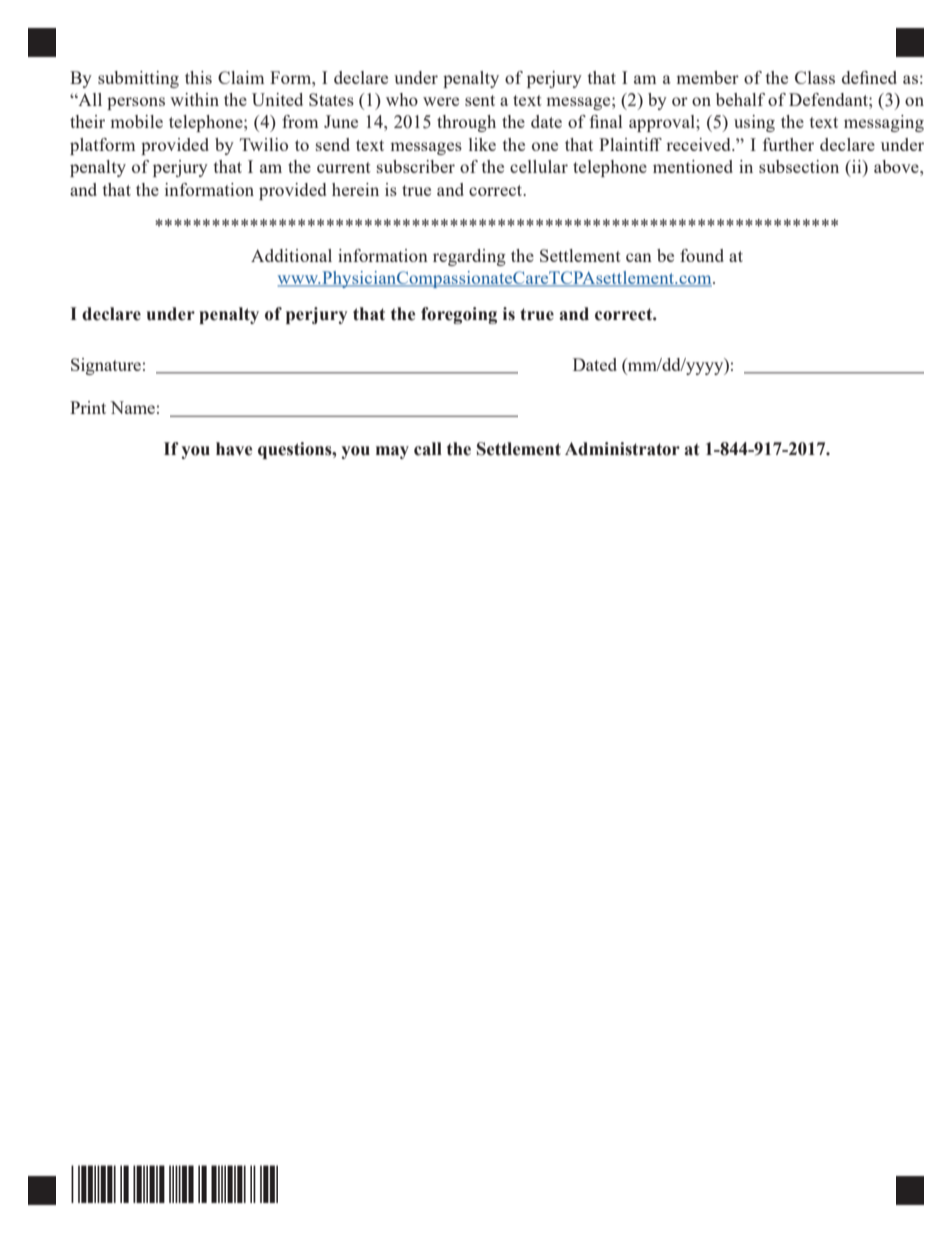  What do you see at coordinates (291, 255) in the page?
I see `Additional` at bounding box center [291, 255].
